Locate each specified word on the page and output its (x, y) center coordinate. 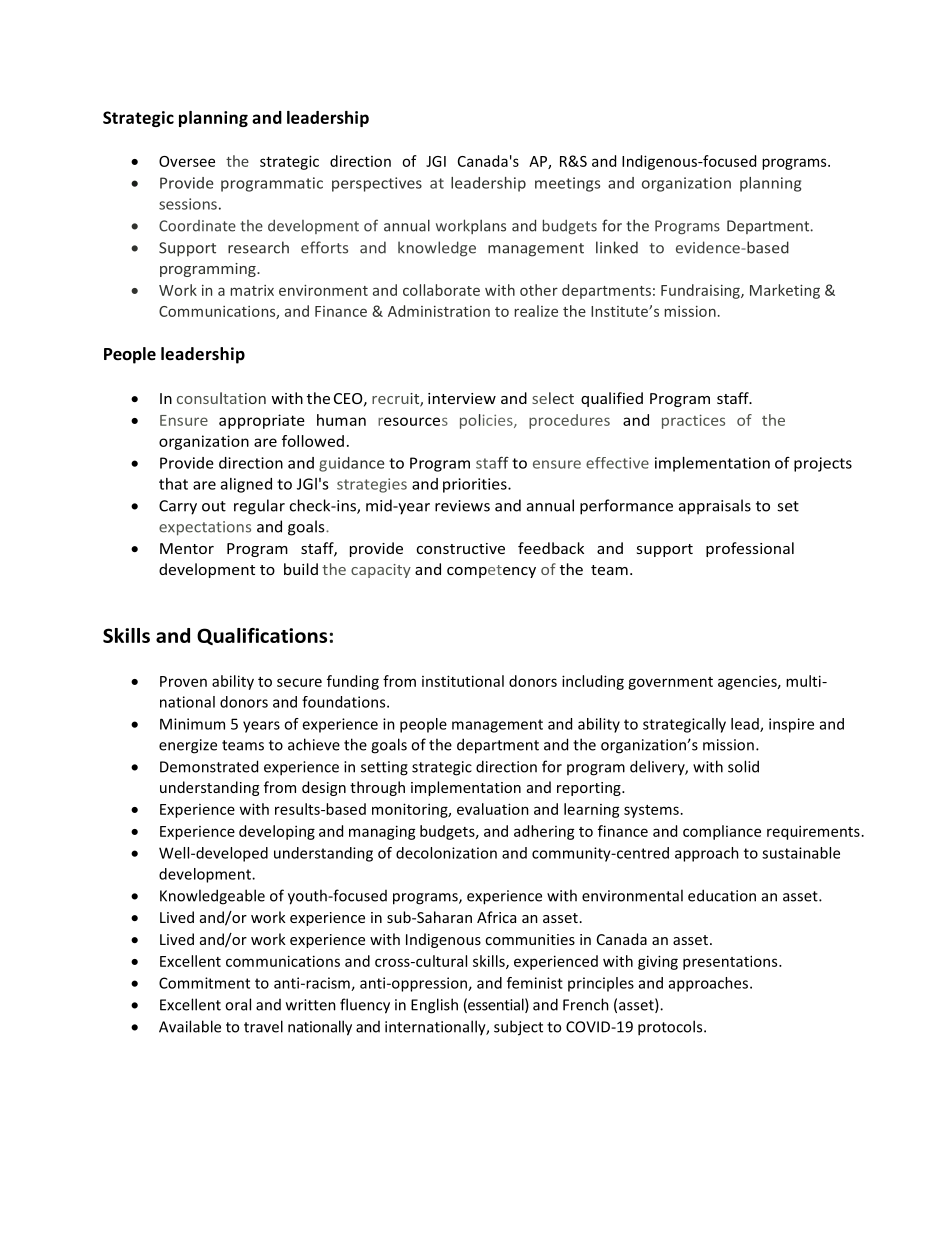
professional (750, 549)
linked (617, 247)
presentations (731, 962)
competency (491, 571)
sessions (188, 204)
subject (518, 1028)
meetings (567, 184)
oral (238, 1004)
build (301, 569)
